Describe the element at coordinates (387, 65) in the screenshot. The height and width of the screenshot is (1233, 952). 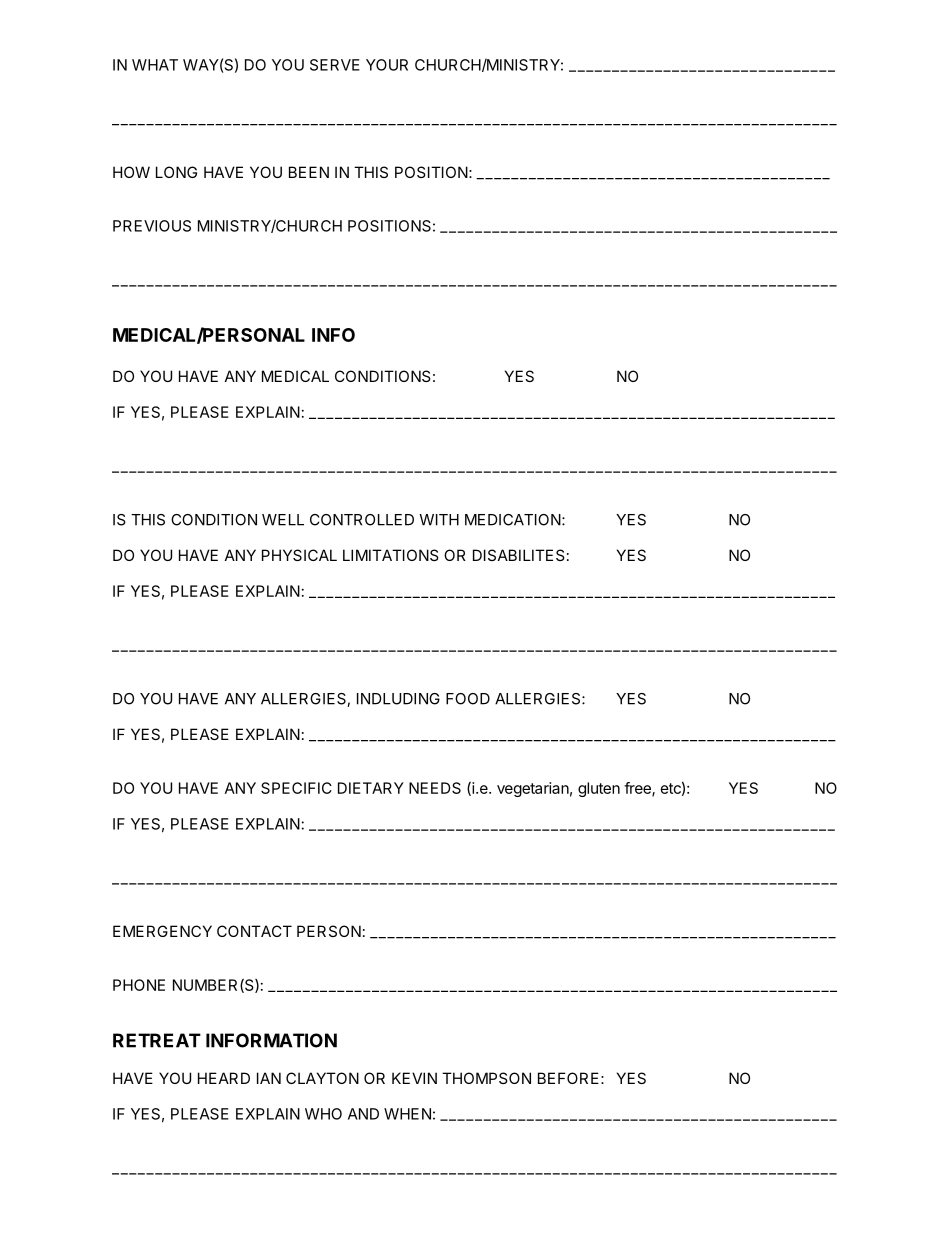
I see `YOUR` at that location.
